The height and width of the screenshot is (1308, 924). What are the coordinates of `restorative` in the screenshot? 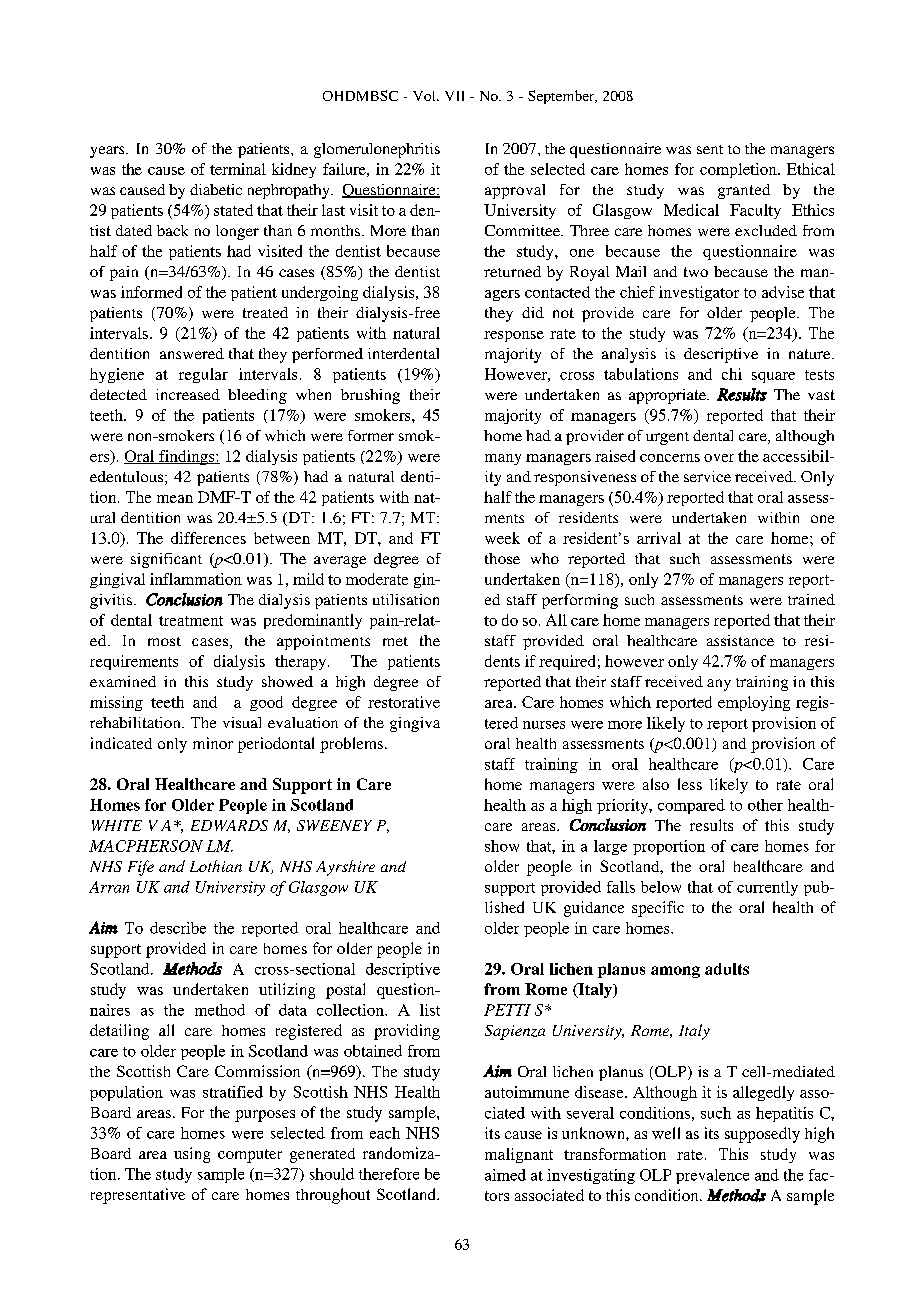 It's located at (404, 702).
